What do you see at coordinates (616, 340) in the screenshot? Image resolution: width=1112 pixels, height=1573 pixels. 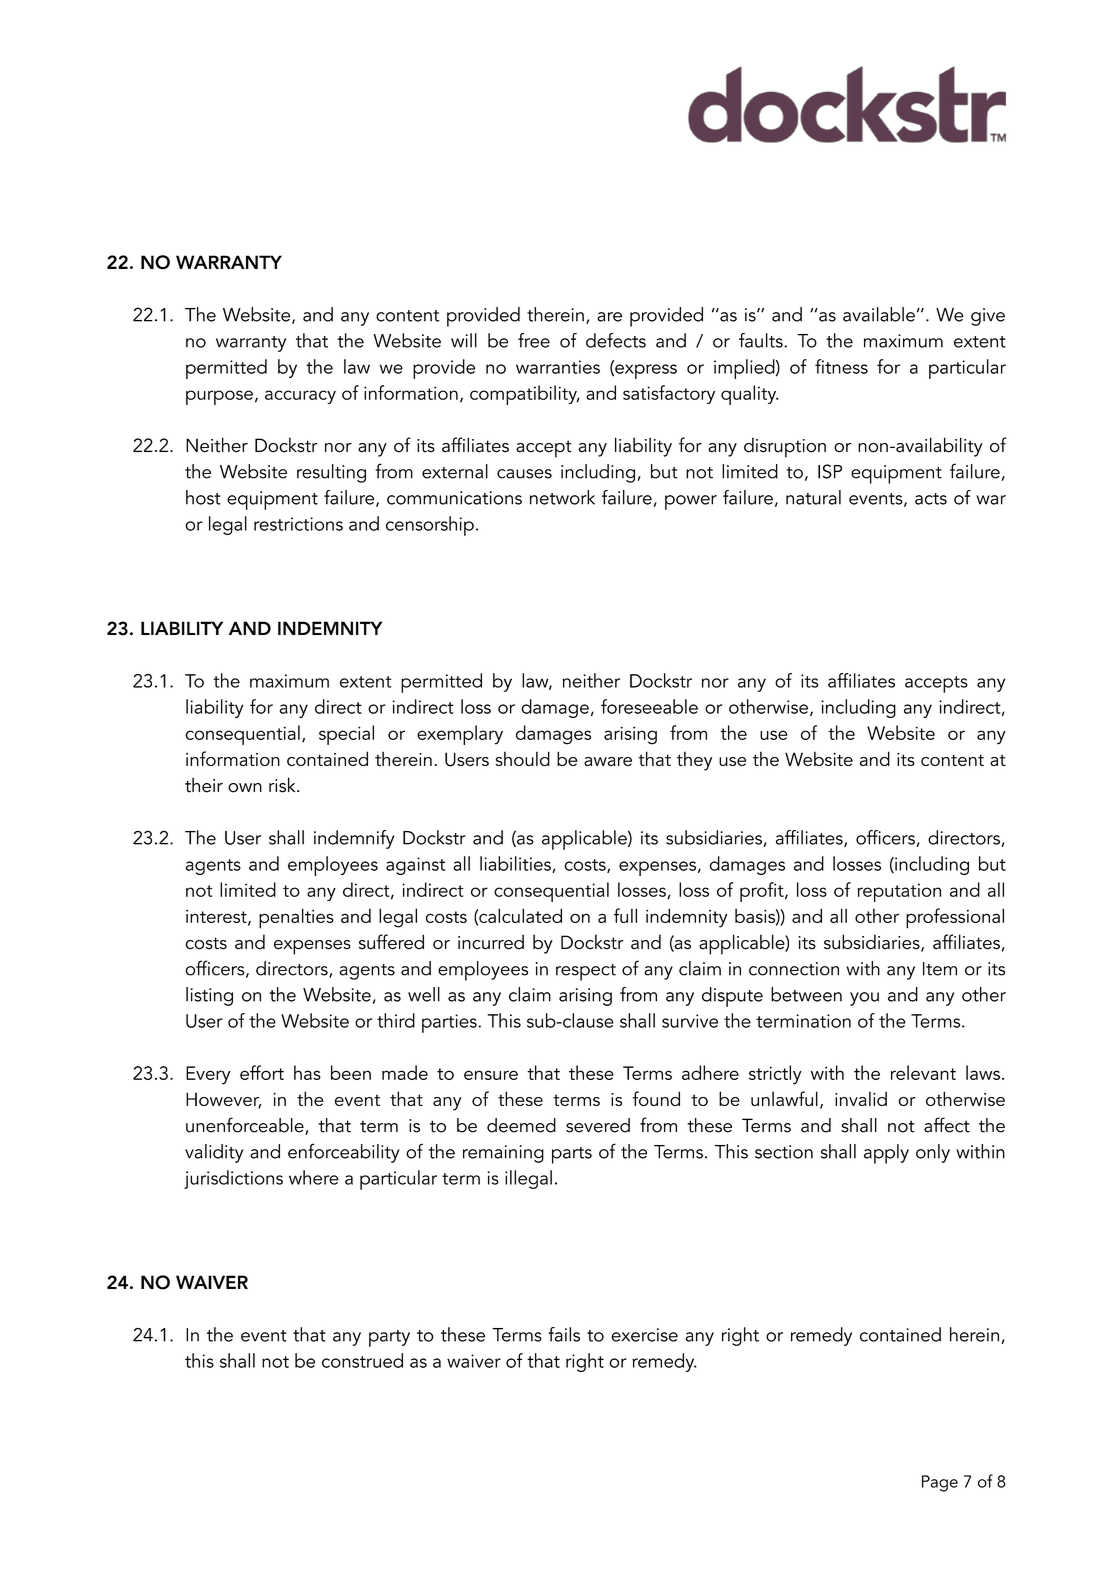 I see `defects` at bounding box center [616, 340].
